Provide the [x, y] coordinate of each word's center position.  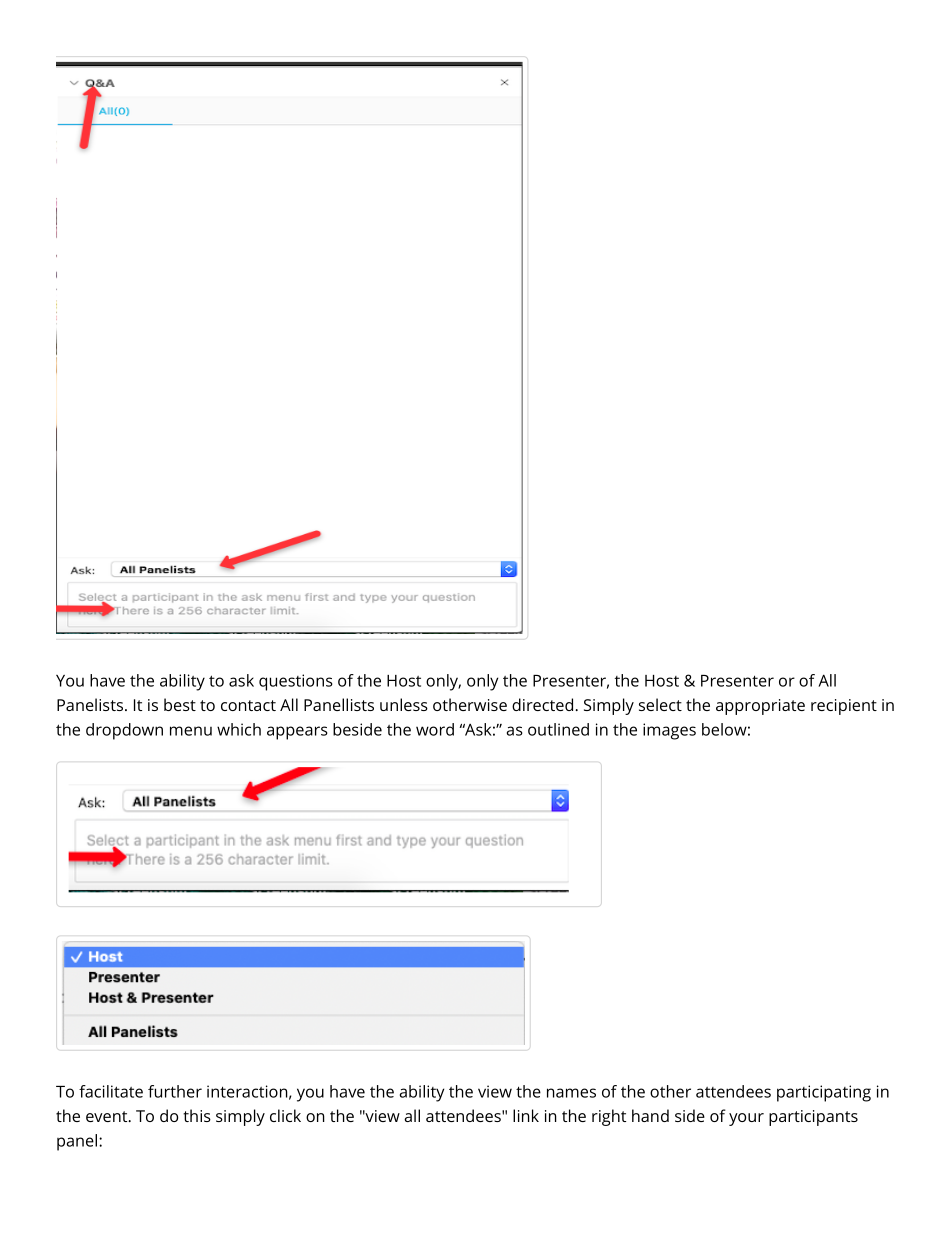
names [571, 1093]
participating [824, 1093]
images [669, 731]
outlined [558, 729]
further [175, 1091]
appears [297, 733]
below [724, 729]
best [180, 704]
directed [542, 704]
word [435, 729]
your [746, 1119]
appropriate [760, 707]
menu [191, 731]
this [197, 1115]
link [526, 1115]
